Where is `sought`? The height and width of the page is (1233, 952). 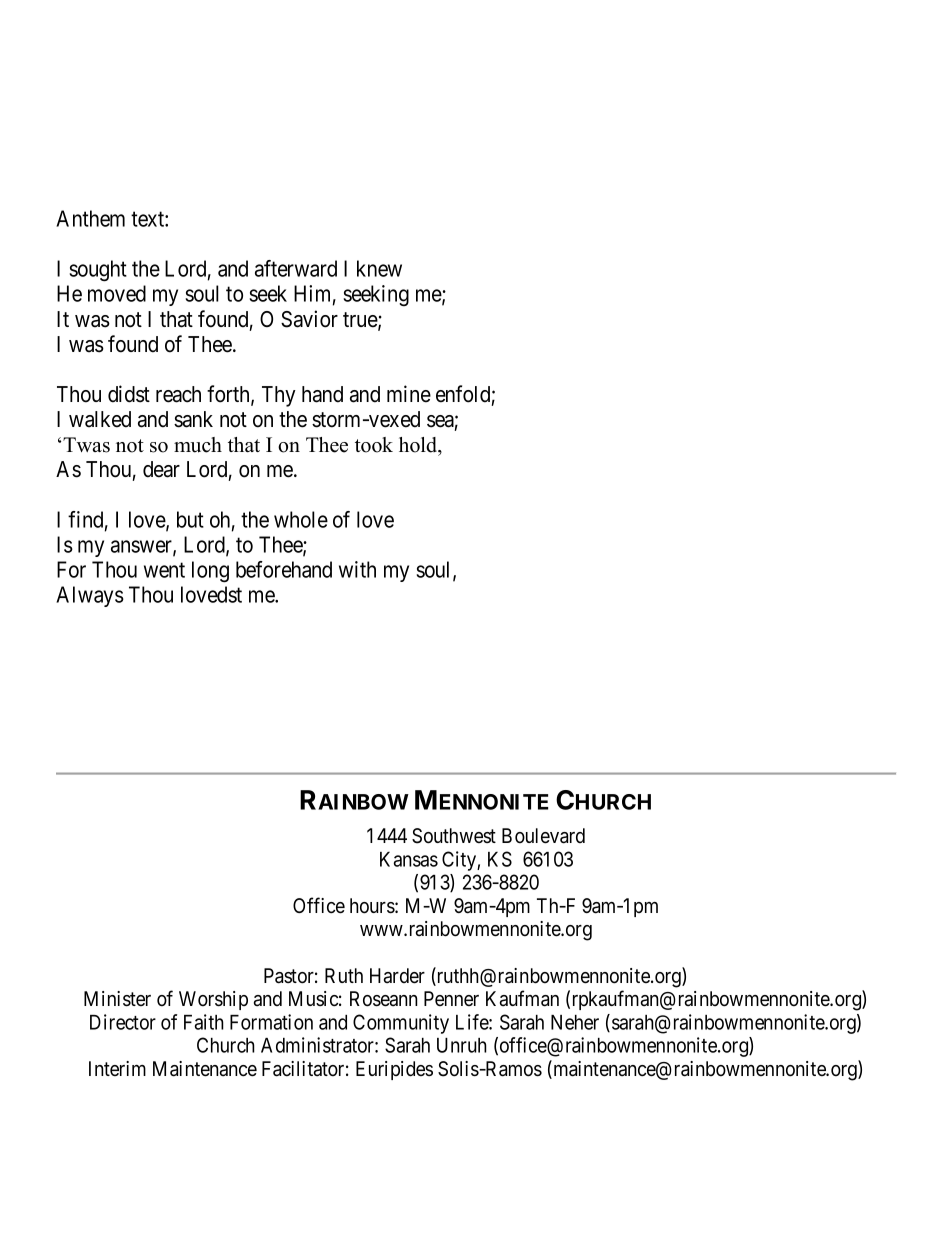 sought is located at coordinates (98, 271).
